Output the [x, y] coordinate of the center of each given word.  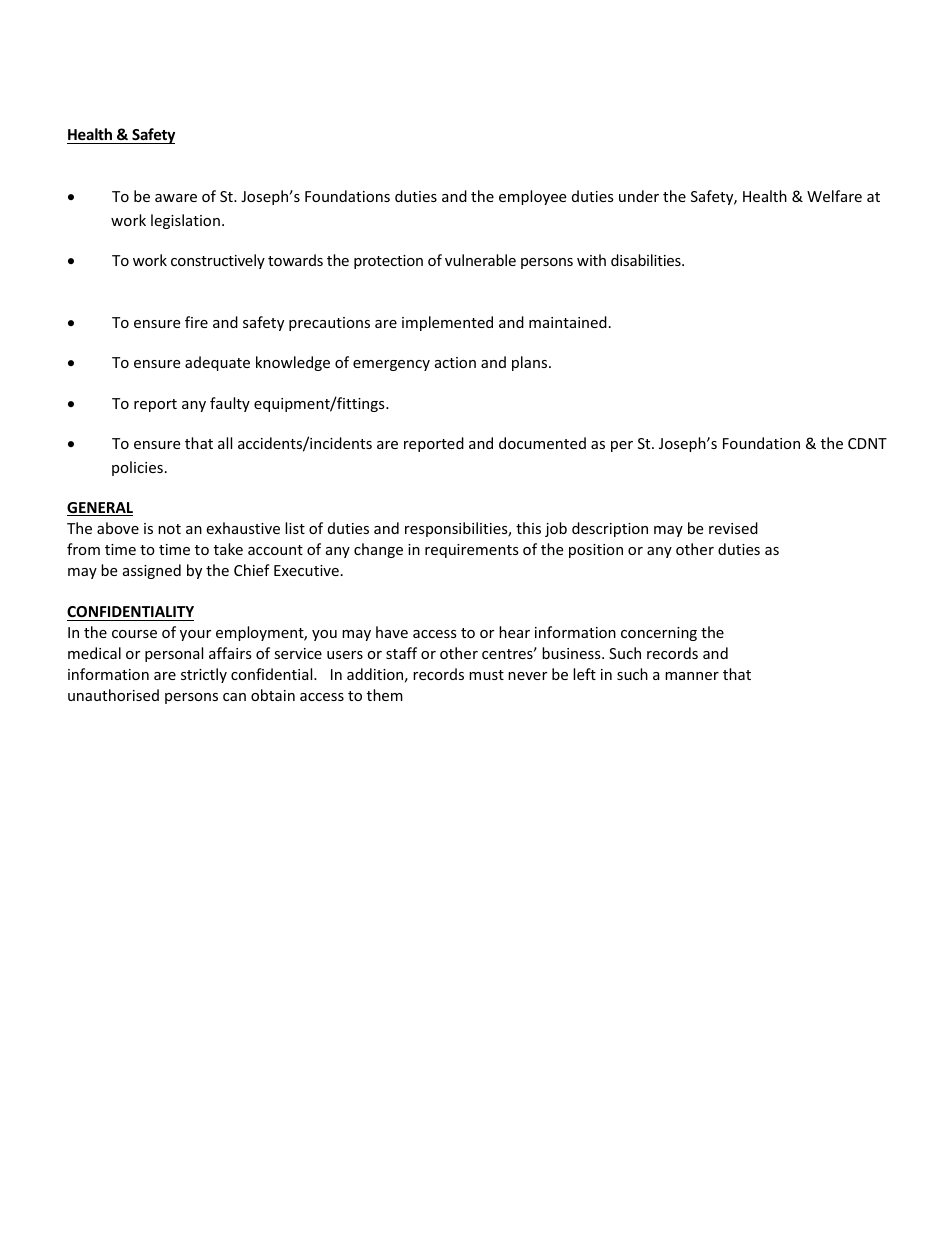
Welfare [834, 196]
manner [692, 676]
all [225, 443]
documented [542, 443]
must [486, 675]
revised [733, 528]
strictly [204, 675]
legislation [185, 221]
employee [532, 197]
